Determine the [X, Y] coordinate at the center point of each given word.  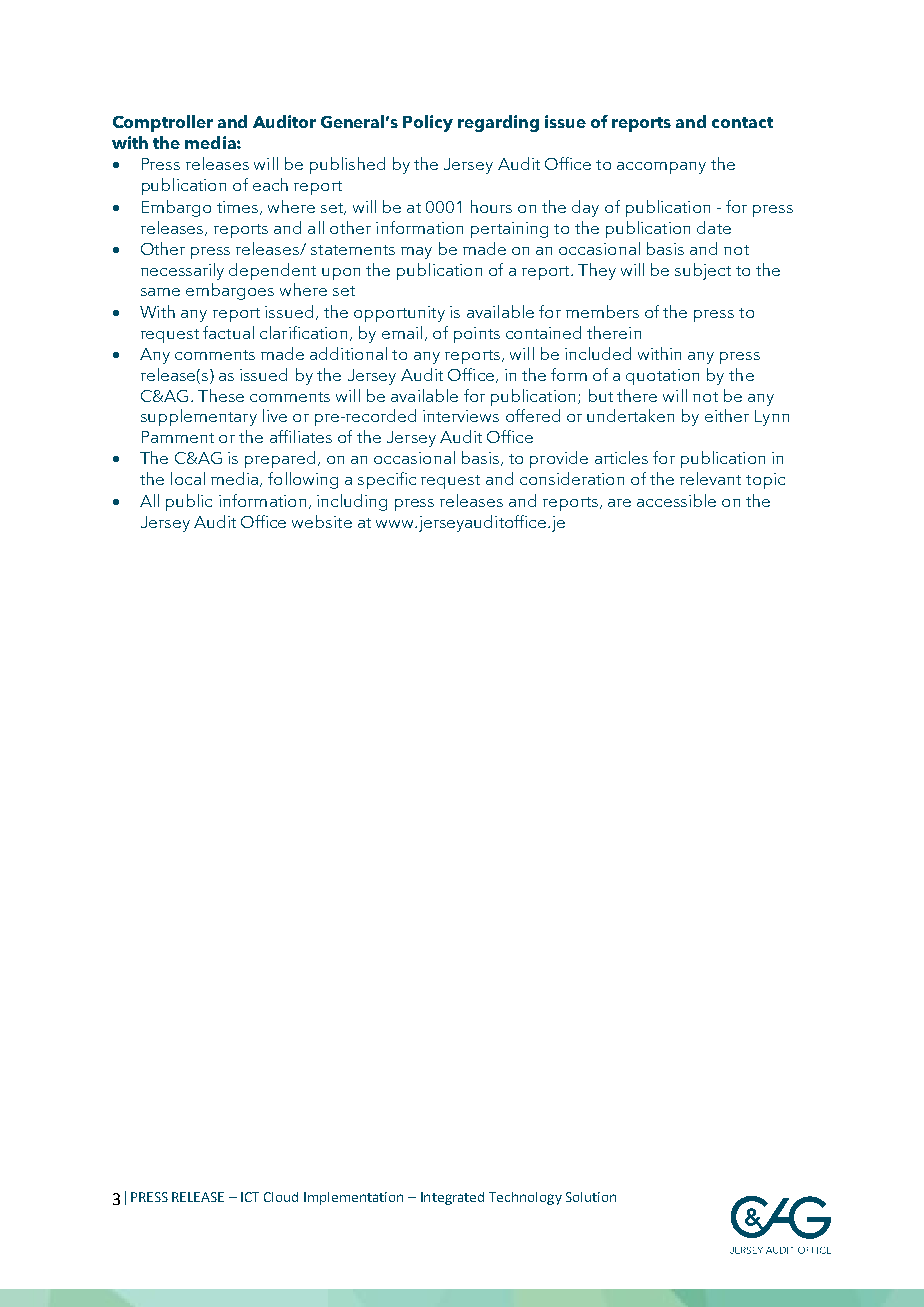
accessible [676, 500]
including [352, 502]
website [322, 521]
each [270, 184]
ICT [250, 1197]
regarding [498, 123]
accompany [661, 168]
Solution [591, 1197]
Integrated [452, 1198]
